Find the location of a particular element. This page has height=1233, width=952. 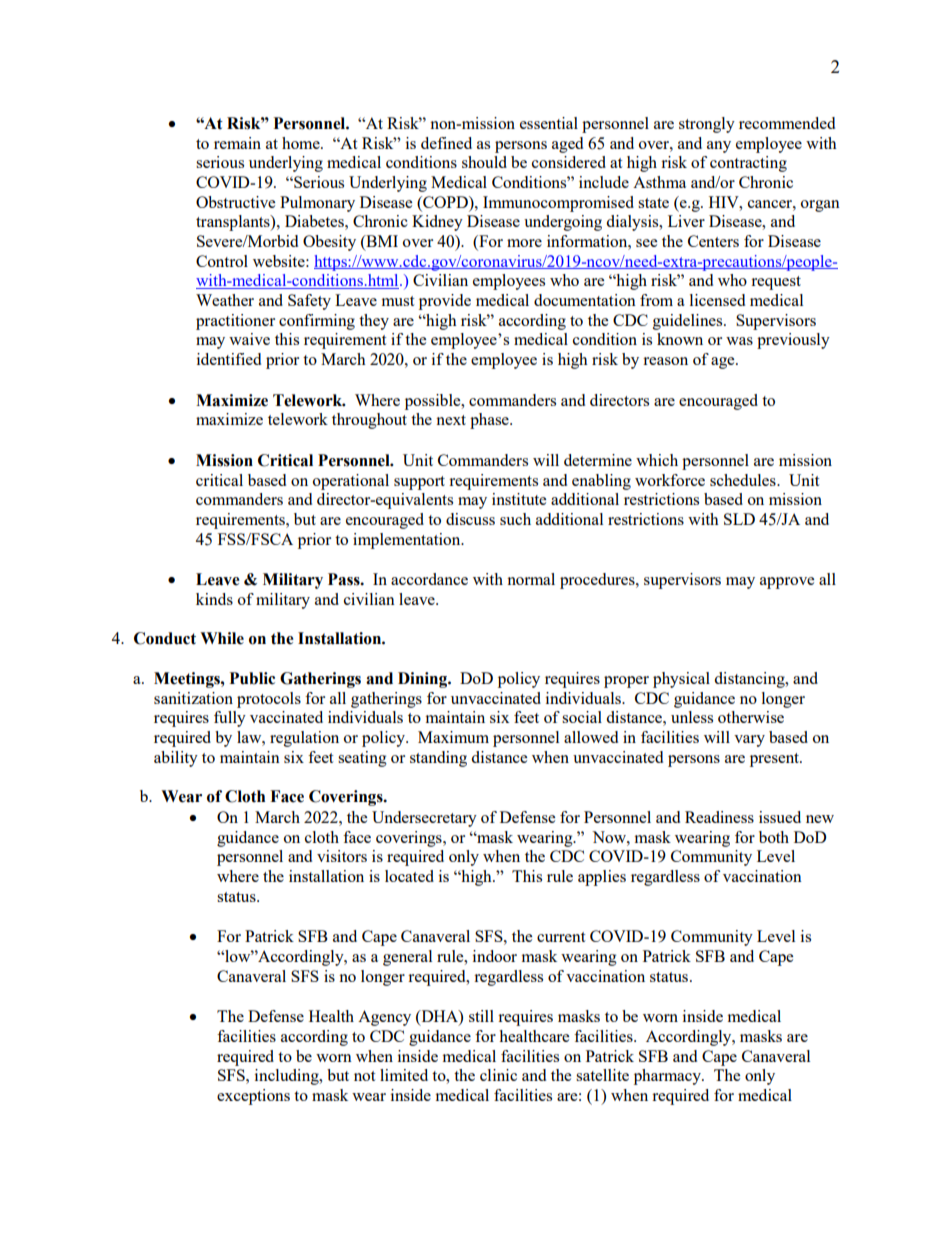

contracting is located at coordinates (748, 164).
